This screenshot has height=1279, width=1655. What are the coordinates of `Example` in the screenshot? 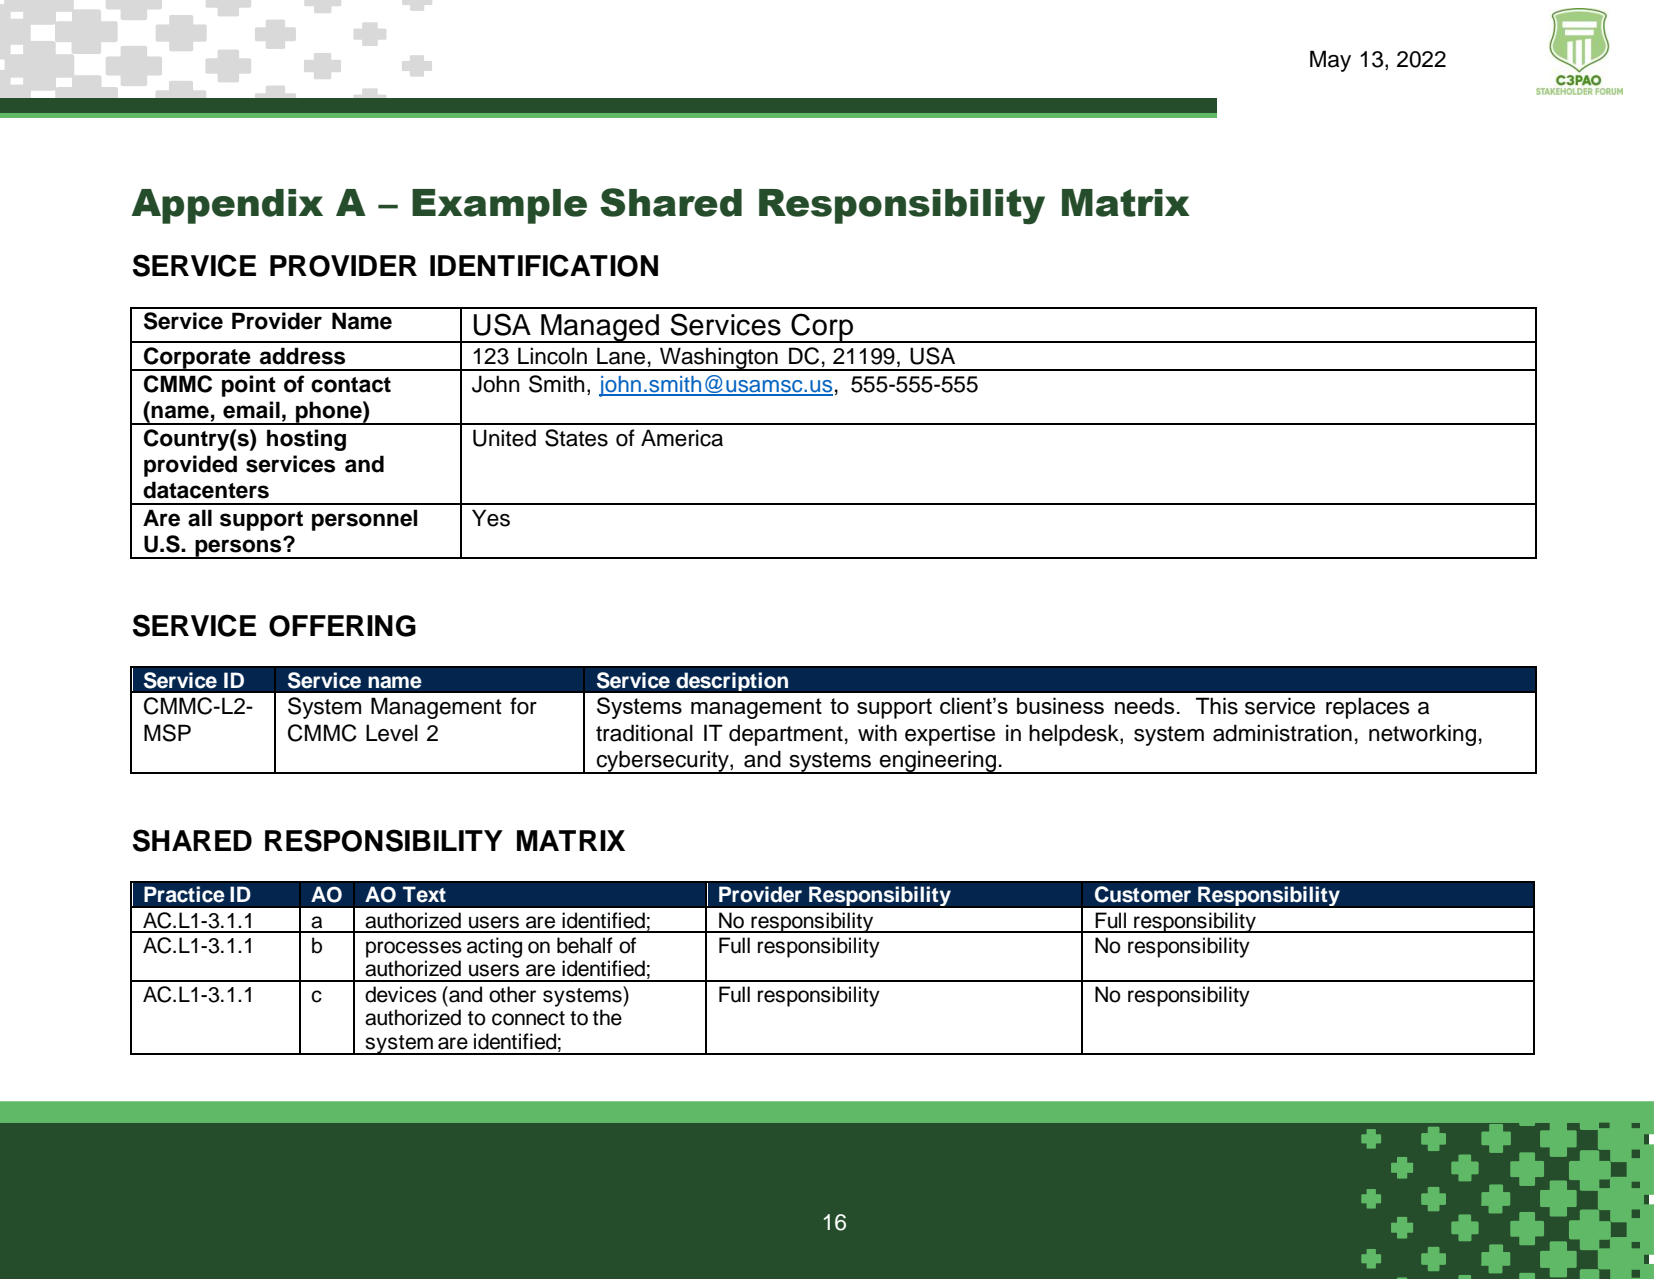 It's located at (499, 206).
